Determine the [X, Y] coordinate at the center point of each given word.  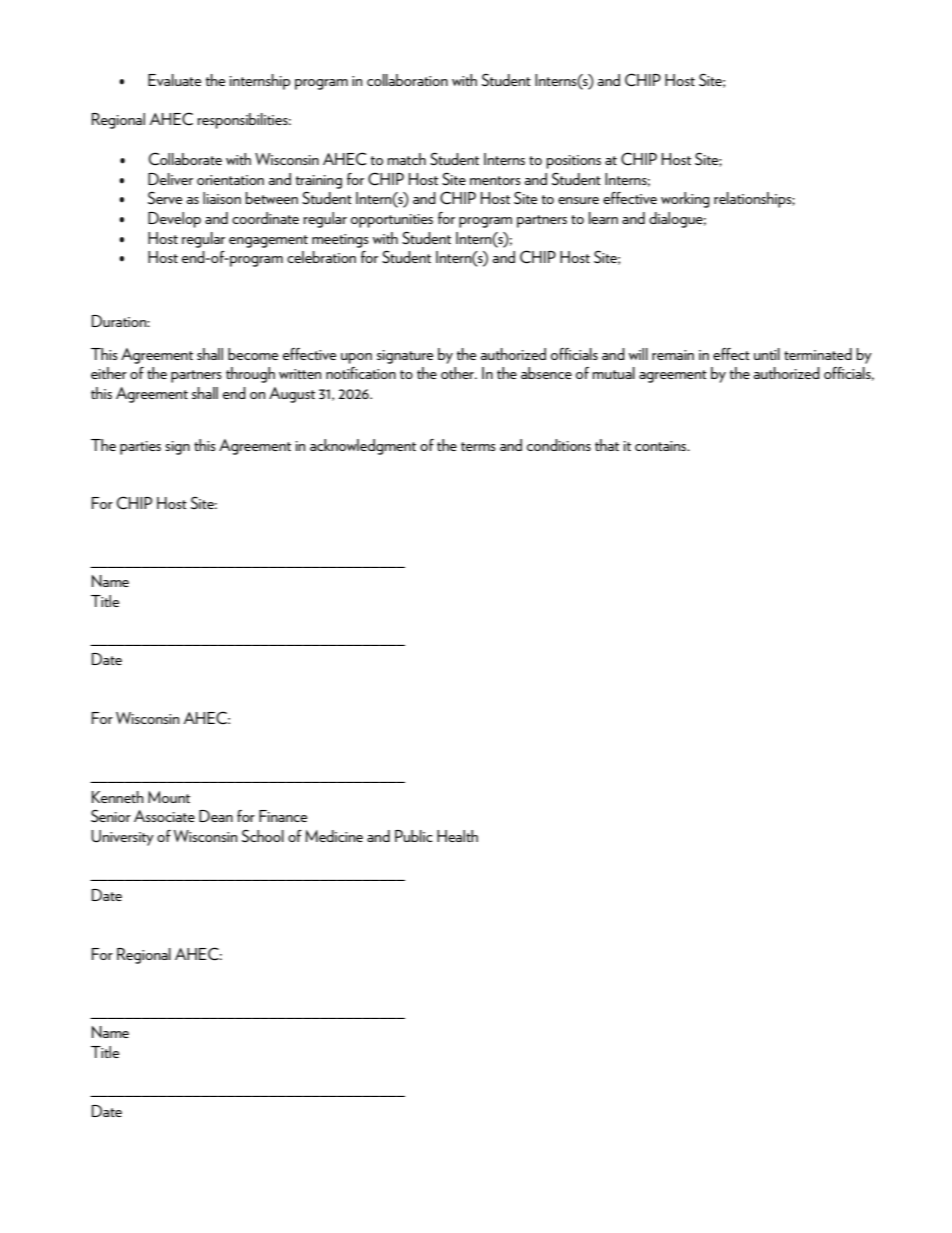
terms [478, 446]
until [767, 354]
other [458, 373]
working [685, 200]
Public [414, 836]
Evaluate [174, 80]
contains [662, 446]
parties [140, 448]
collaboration [407, 80]
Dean [216, 816]
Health [457, 836]
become [253, 354]
